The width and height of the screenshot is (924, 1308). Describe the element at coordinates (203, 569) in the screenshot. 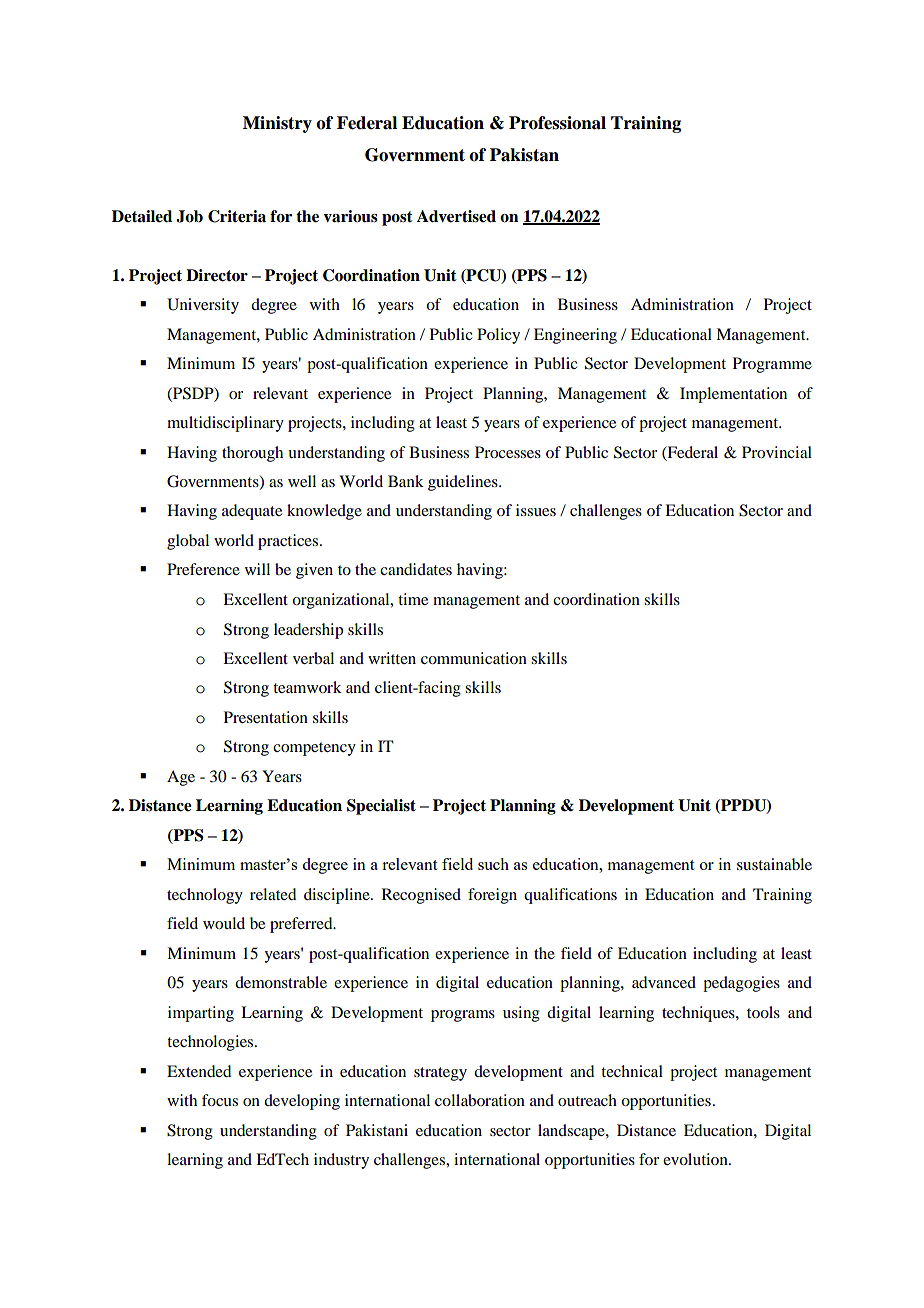

I see `Preference` at that location.
